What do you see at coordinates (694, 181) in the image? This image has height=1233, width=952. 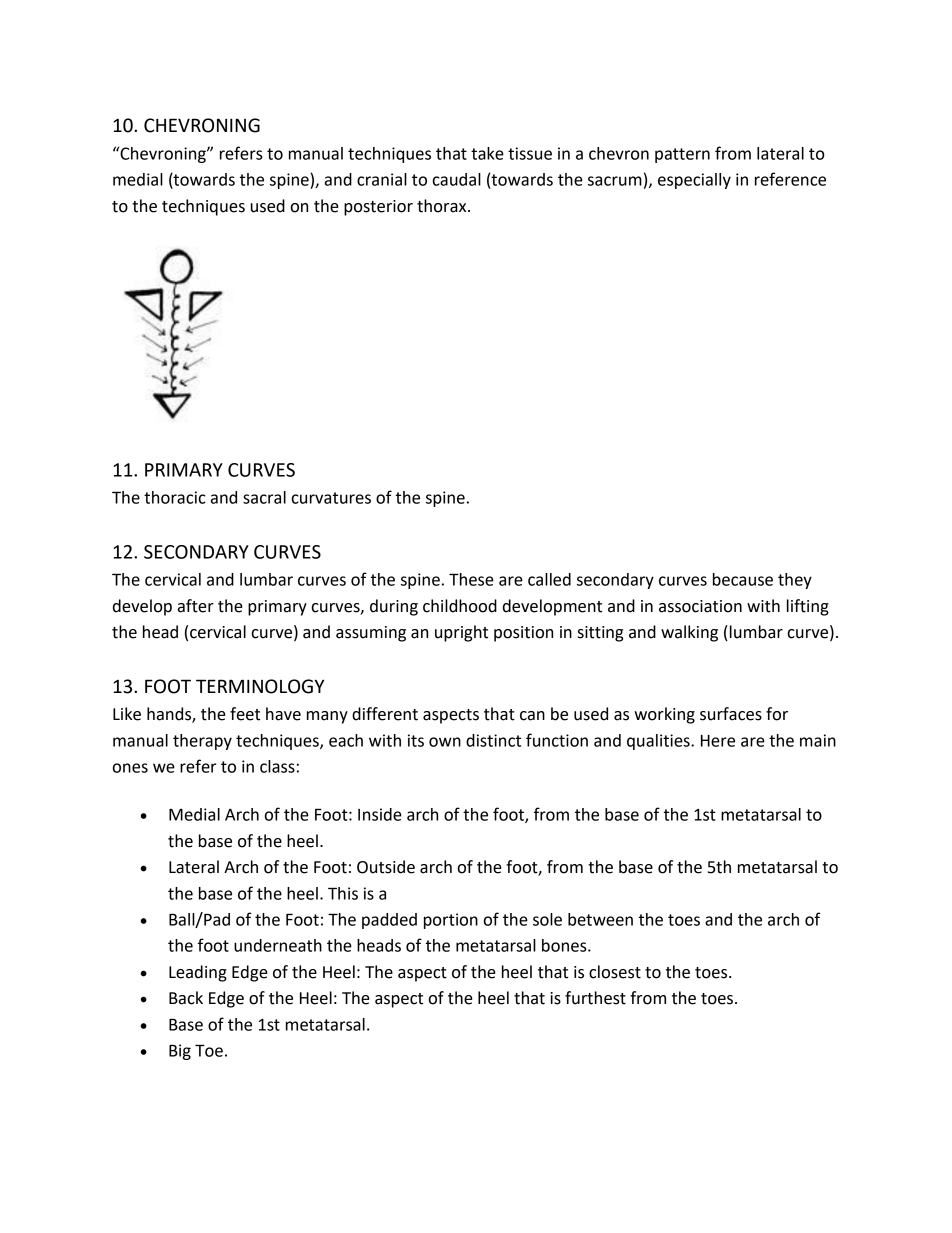 I see `especially` at bounding box center [694, 181].
